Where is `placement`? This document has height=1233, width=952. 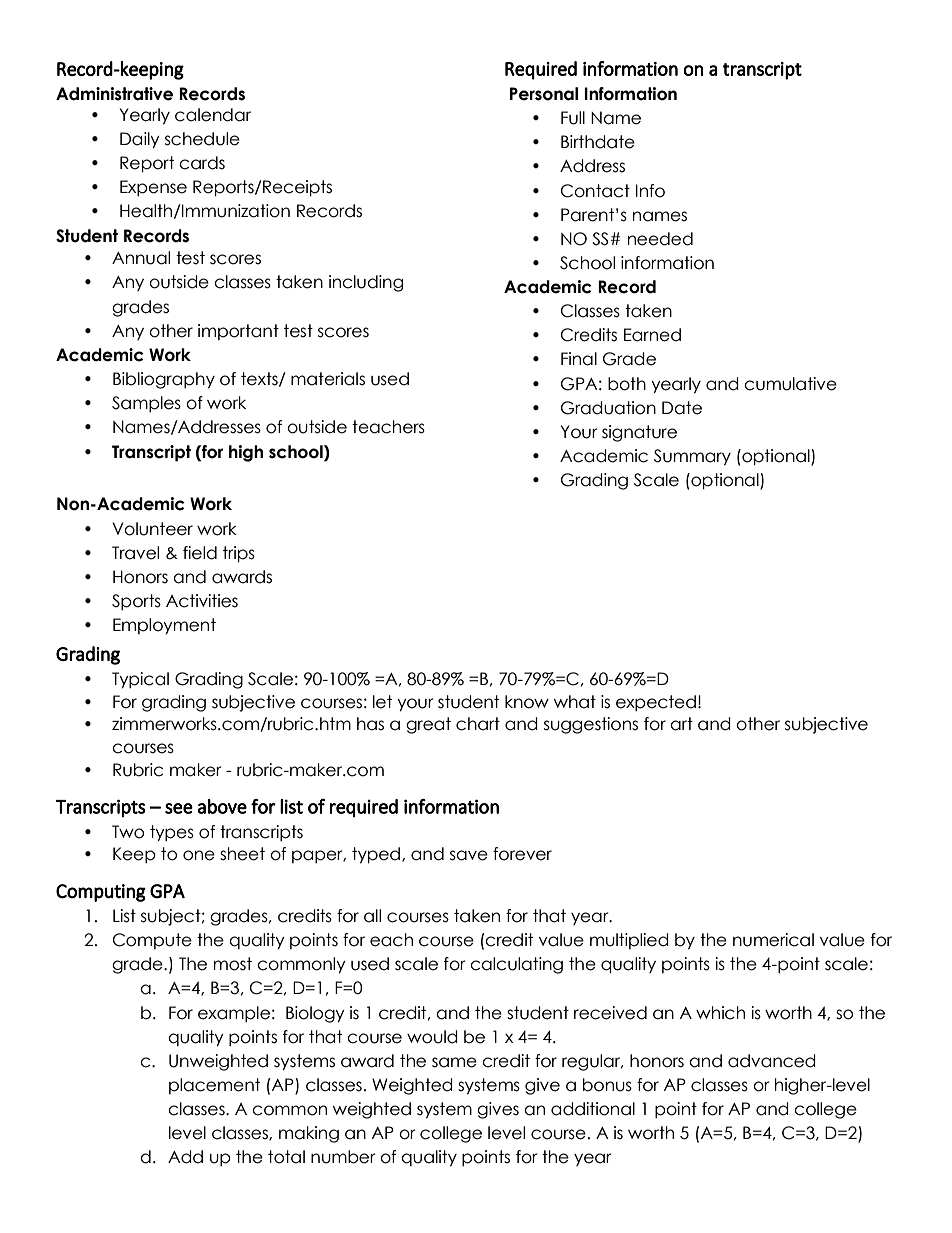 placement is located at coordinates (214, 1086).
